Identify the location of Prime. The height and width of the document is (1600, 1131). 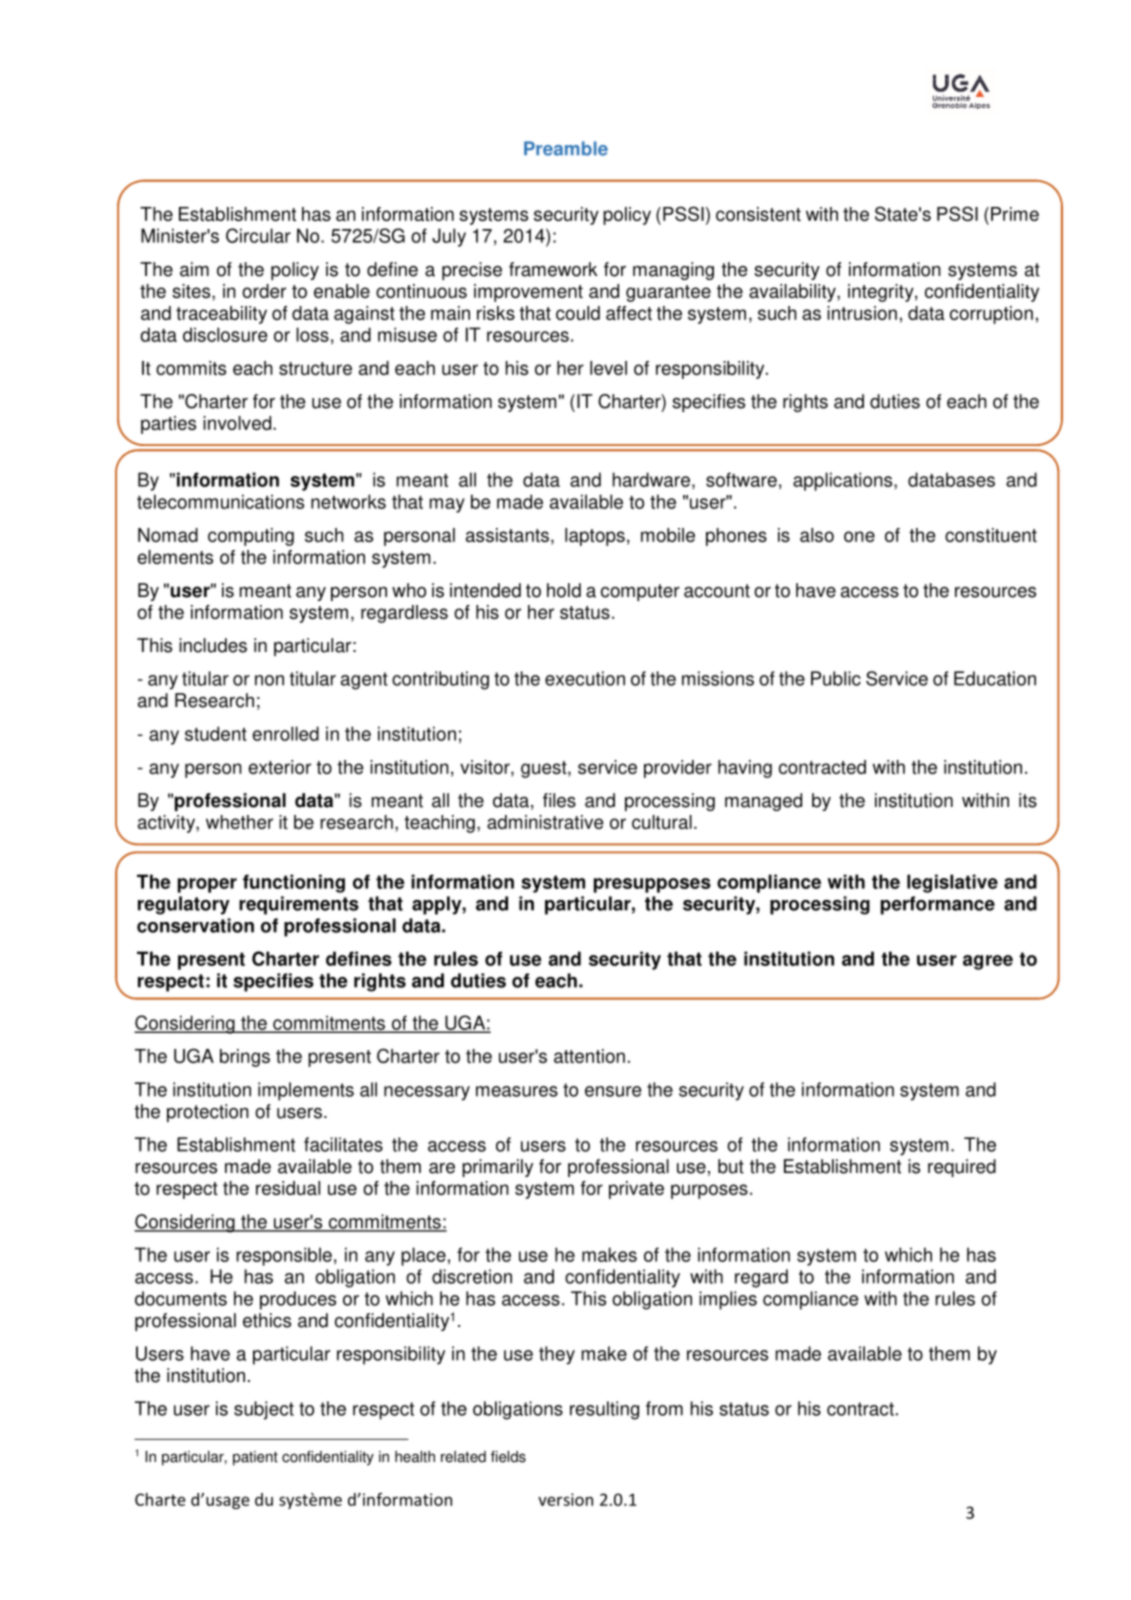
(1015, 214).
